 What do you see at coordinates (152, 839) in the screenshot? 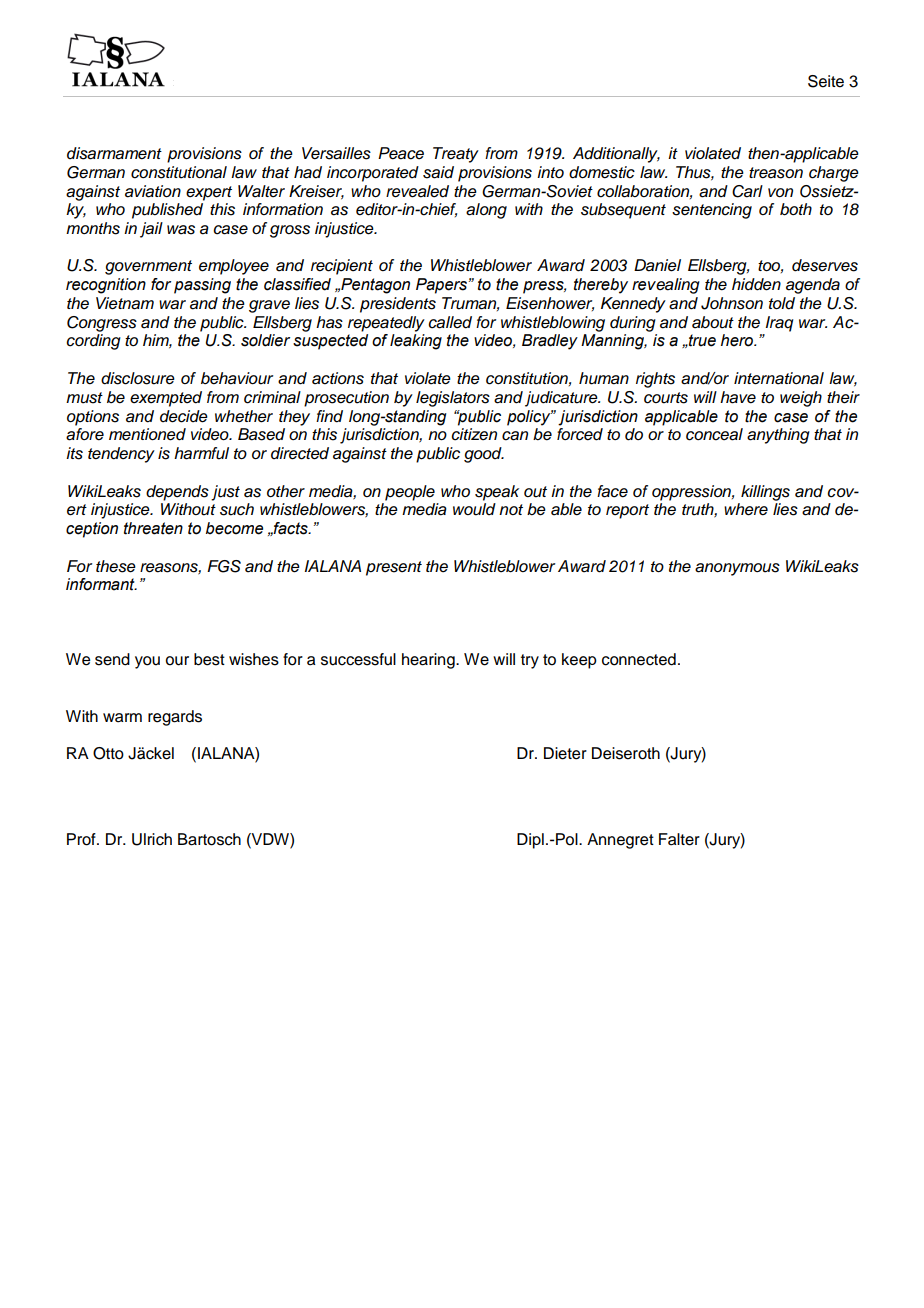
I see `Ulrich` at bounding box center [152, 839].
